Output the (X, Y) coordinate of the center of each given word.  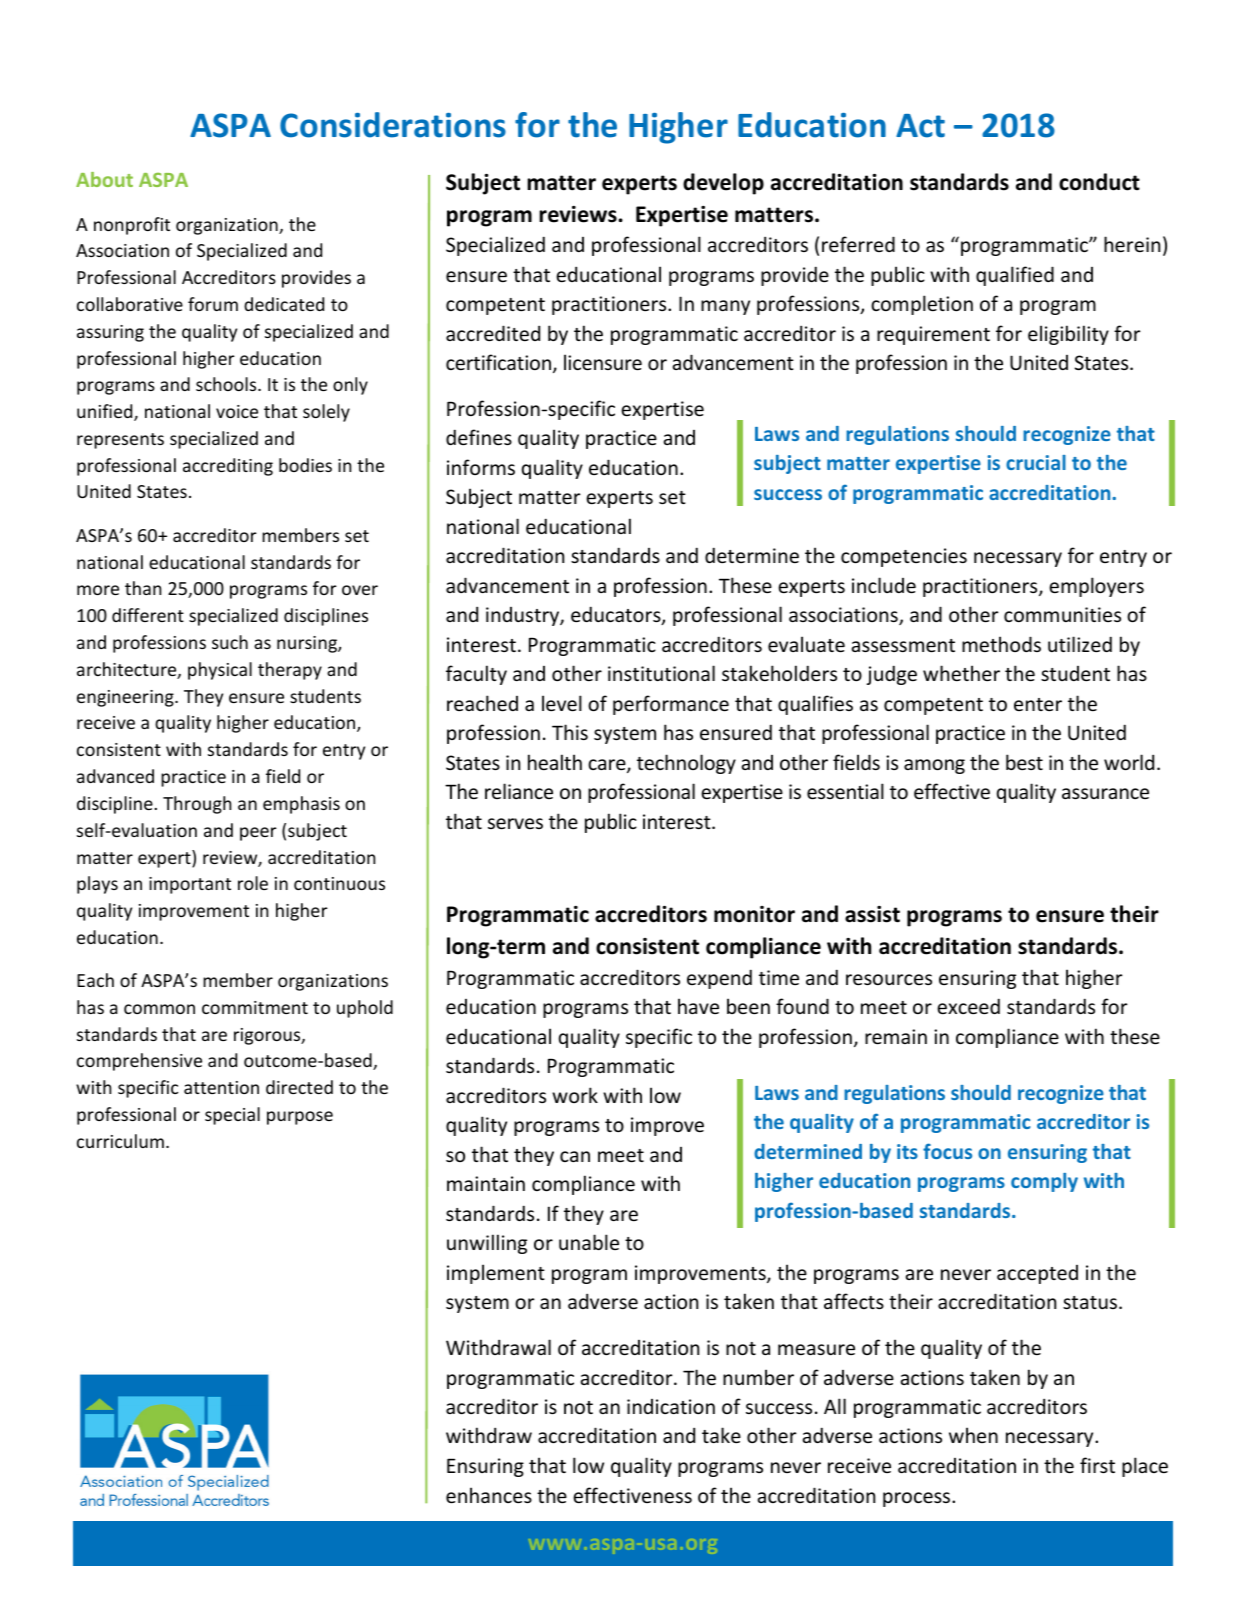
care (608, 766)
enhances (489, 1495)
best (1024, 762)
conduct (1099, 182)
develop (723, 184)
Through (197, 805)
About (104, 179)
